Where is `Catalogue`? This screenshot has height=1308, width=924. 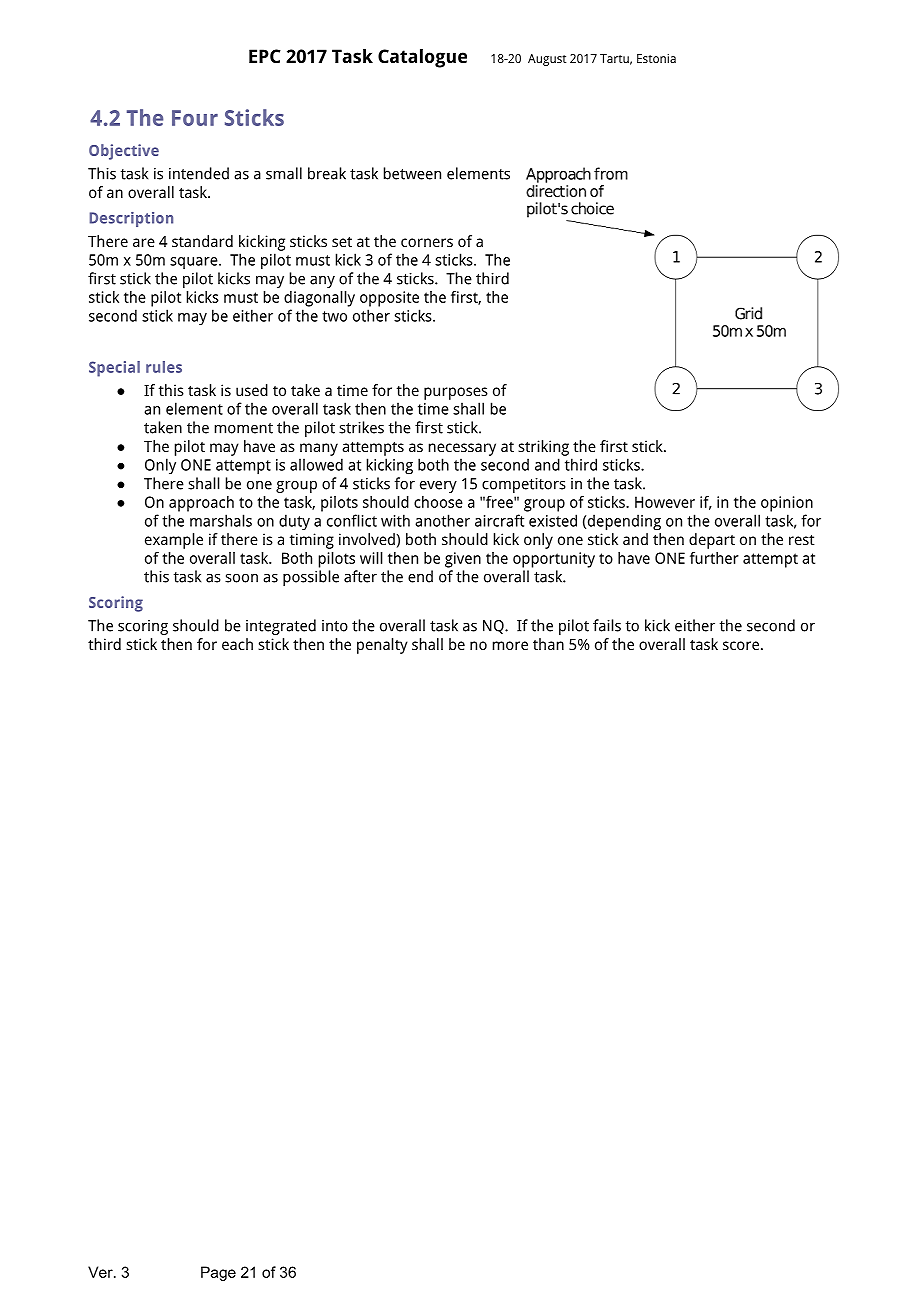
Catalogue is located at coordinates (422, 58).
